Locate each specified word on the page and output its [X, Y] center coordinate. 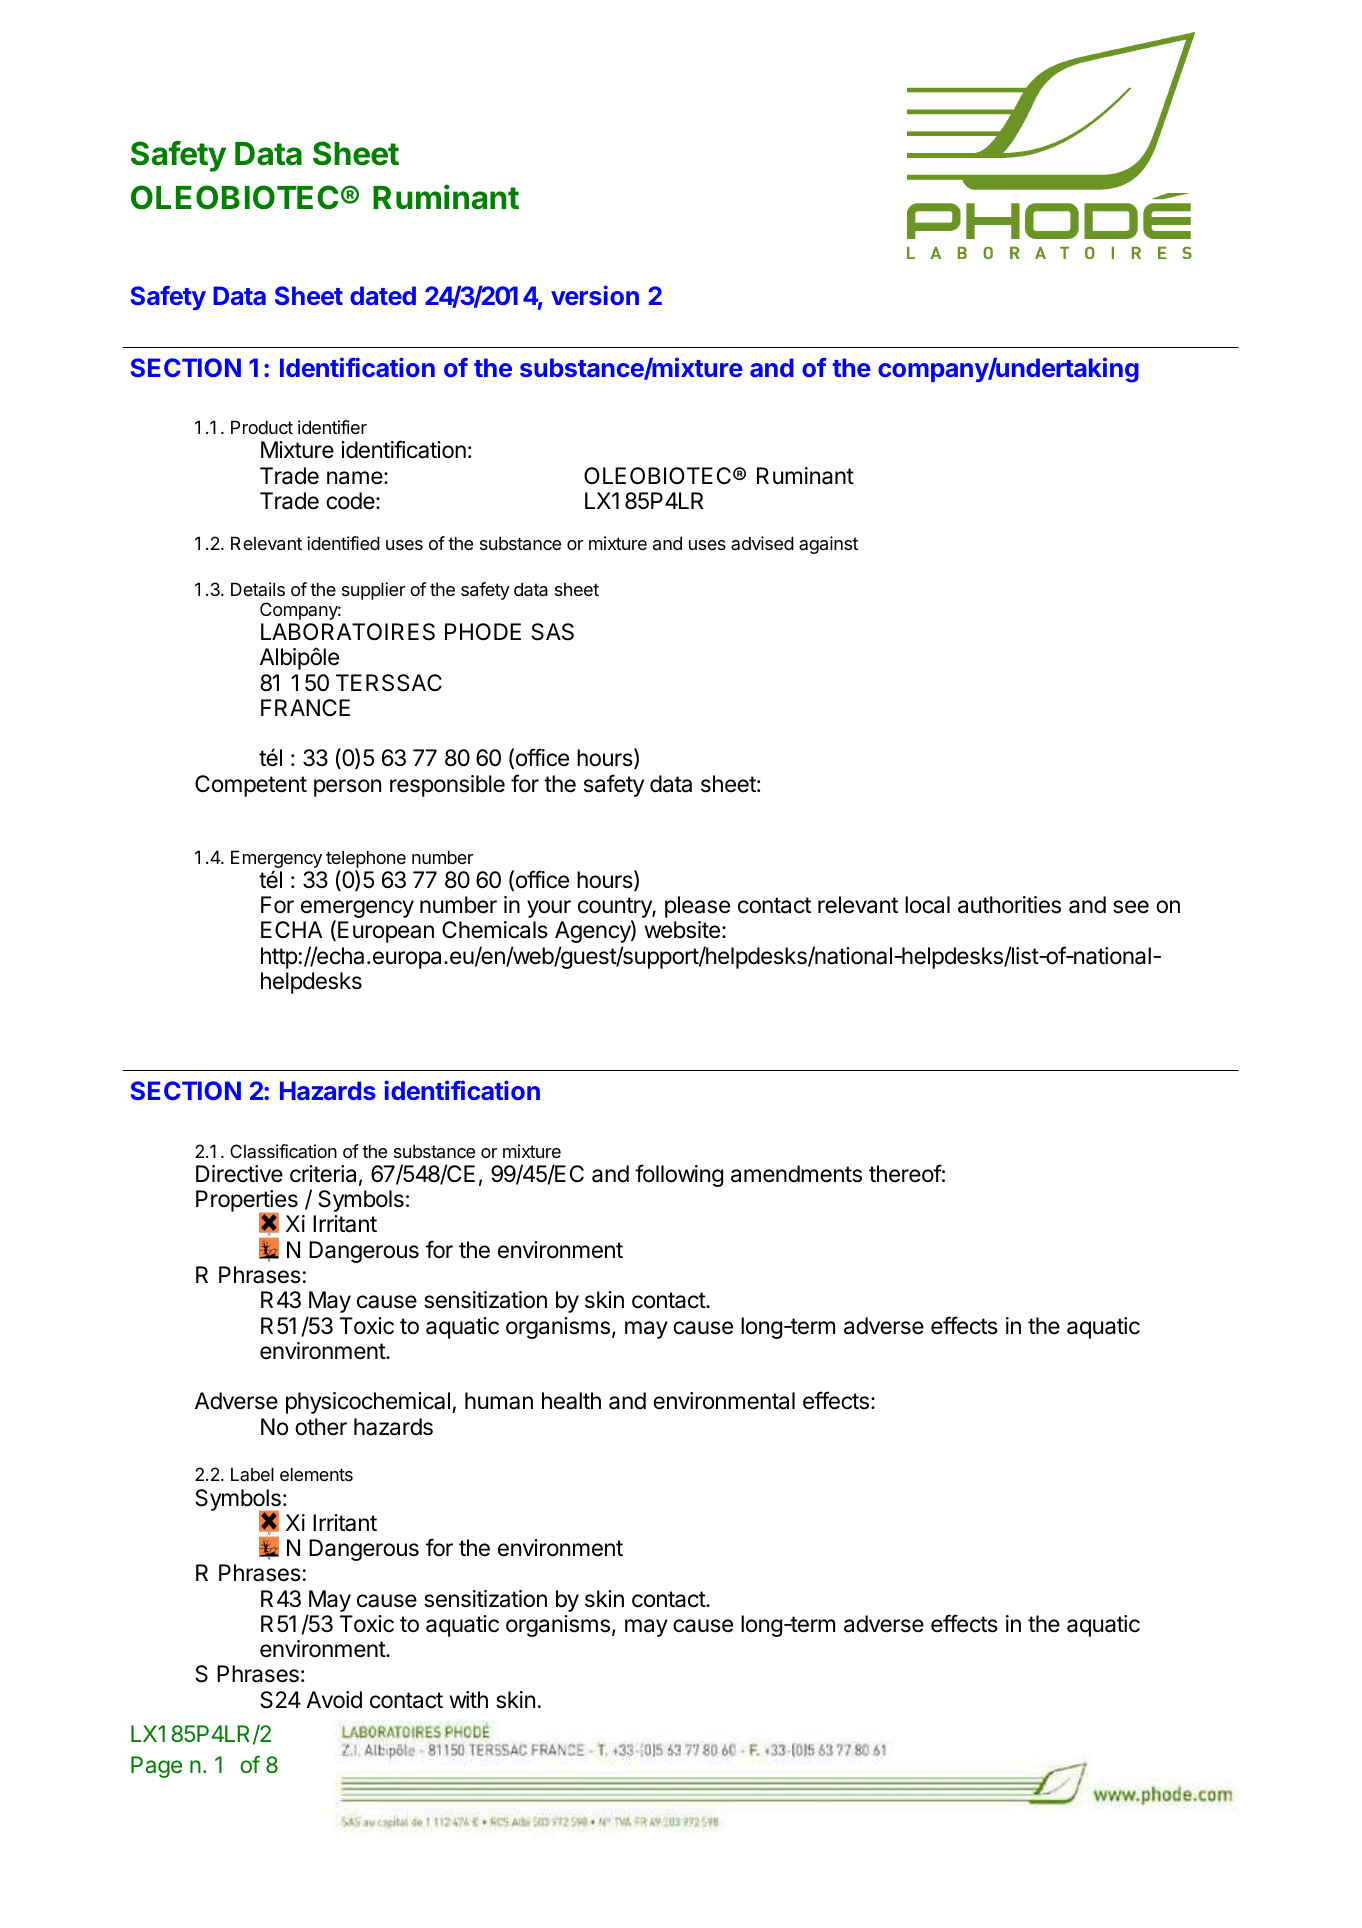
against [828, 545]
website [682, 930]
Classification [283, 1151]
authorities [1009, 905]
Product [262, 427]
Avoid [334, 1700]
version [595, 295]
